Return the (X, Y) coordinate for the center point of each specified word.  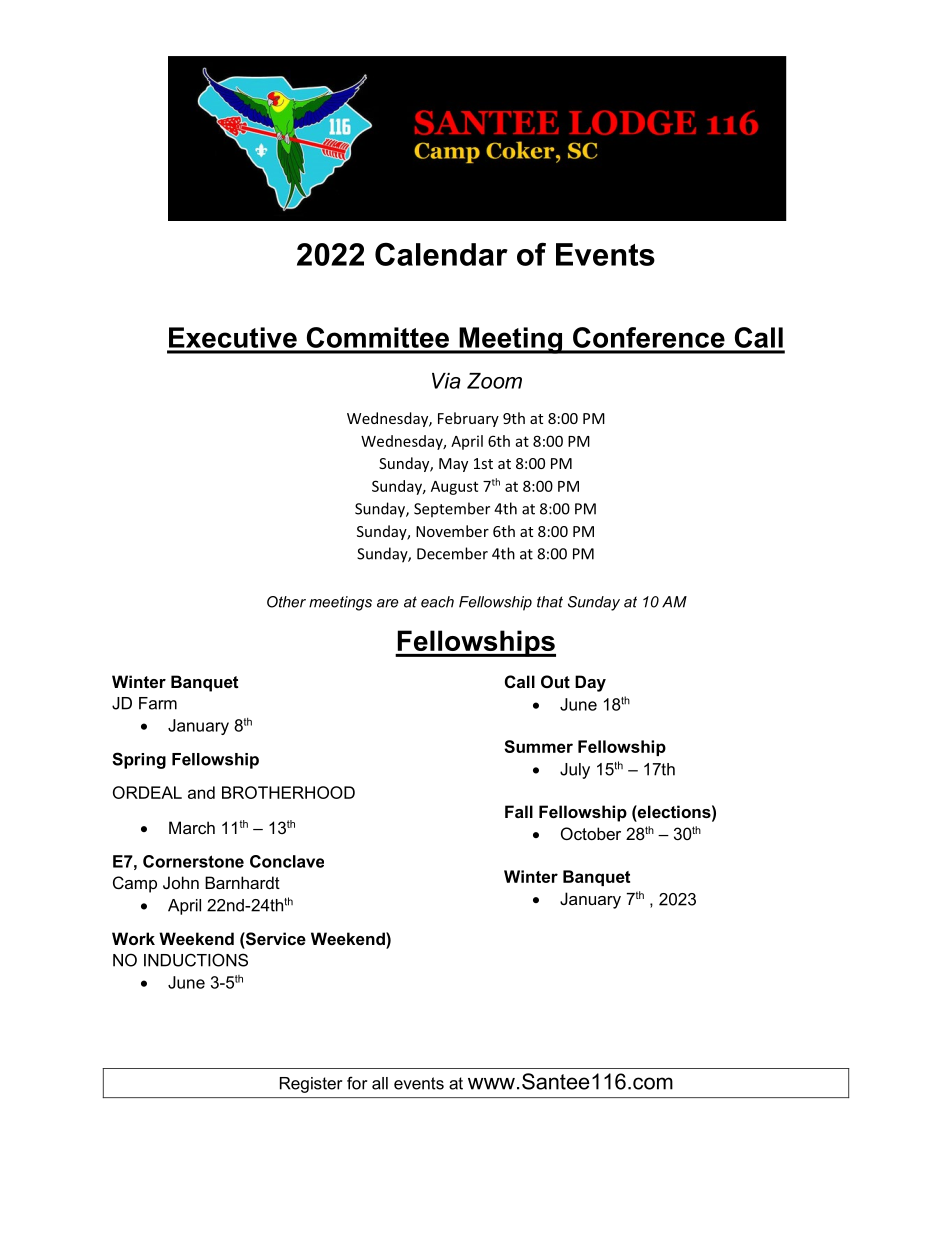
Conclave (287, 861)
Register (311, 1085)
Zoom (494, 381)
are (388, 603)
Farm (158, 703)
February (468, 419)
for (357, 1083)
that (550, 602)
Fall (519, 811)
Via (446, 381)
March (192, 827)
